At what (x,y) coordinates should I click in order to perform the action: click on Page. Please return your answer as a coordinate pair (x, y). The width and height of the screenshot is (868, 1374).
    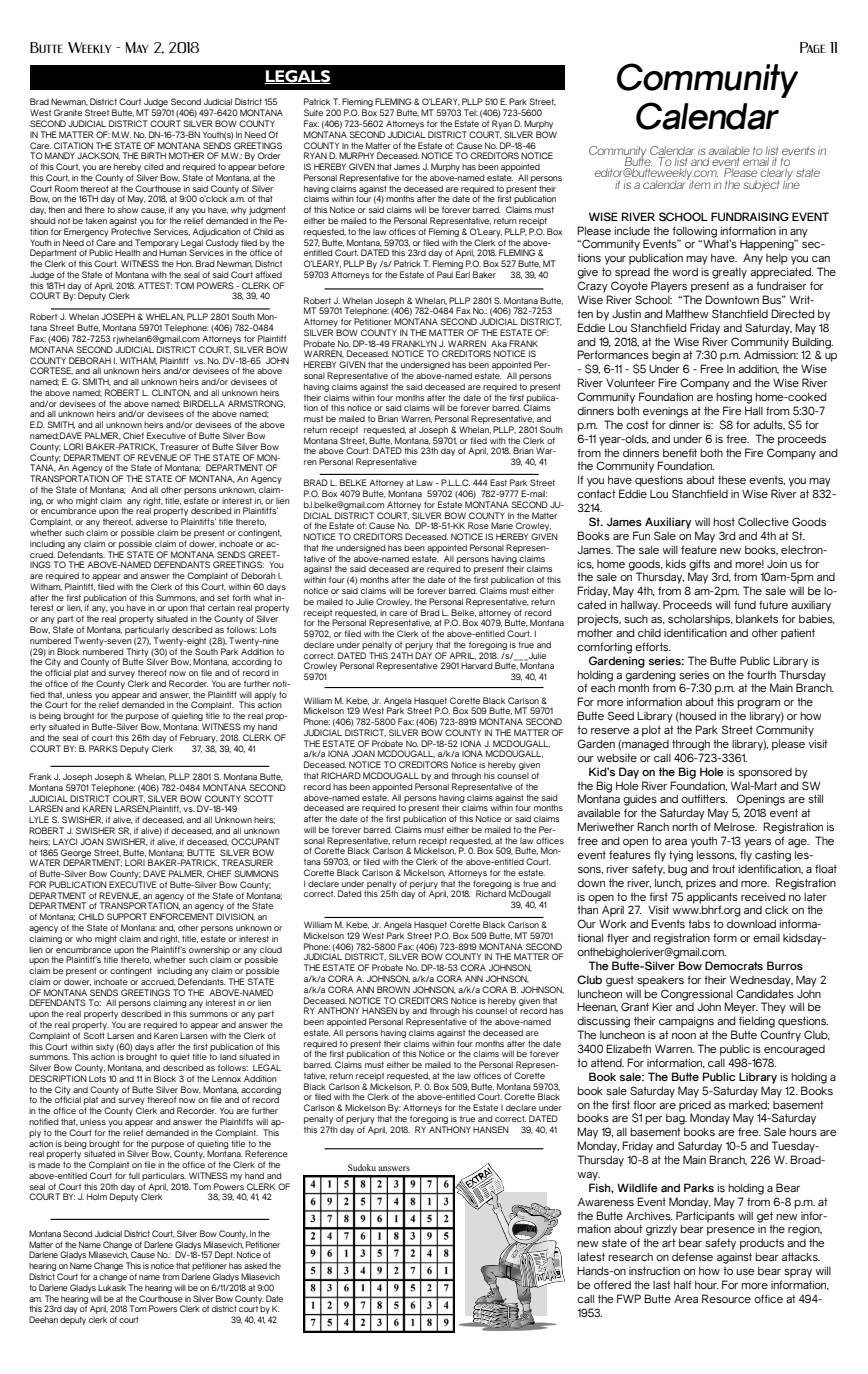
    Looking at the image, I should click on (813, 47).
